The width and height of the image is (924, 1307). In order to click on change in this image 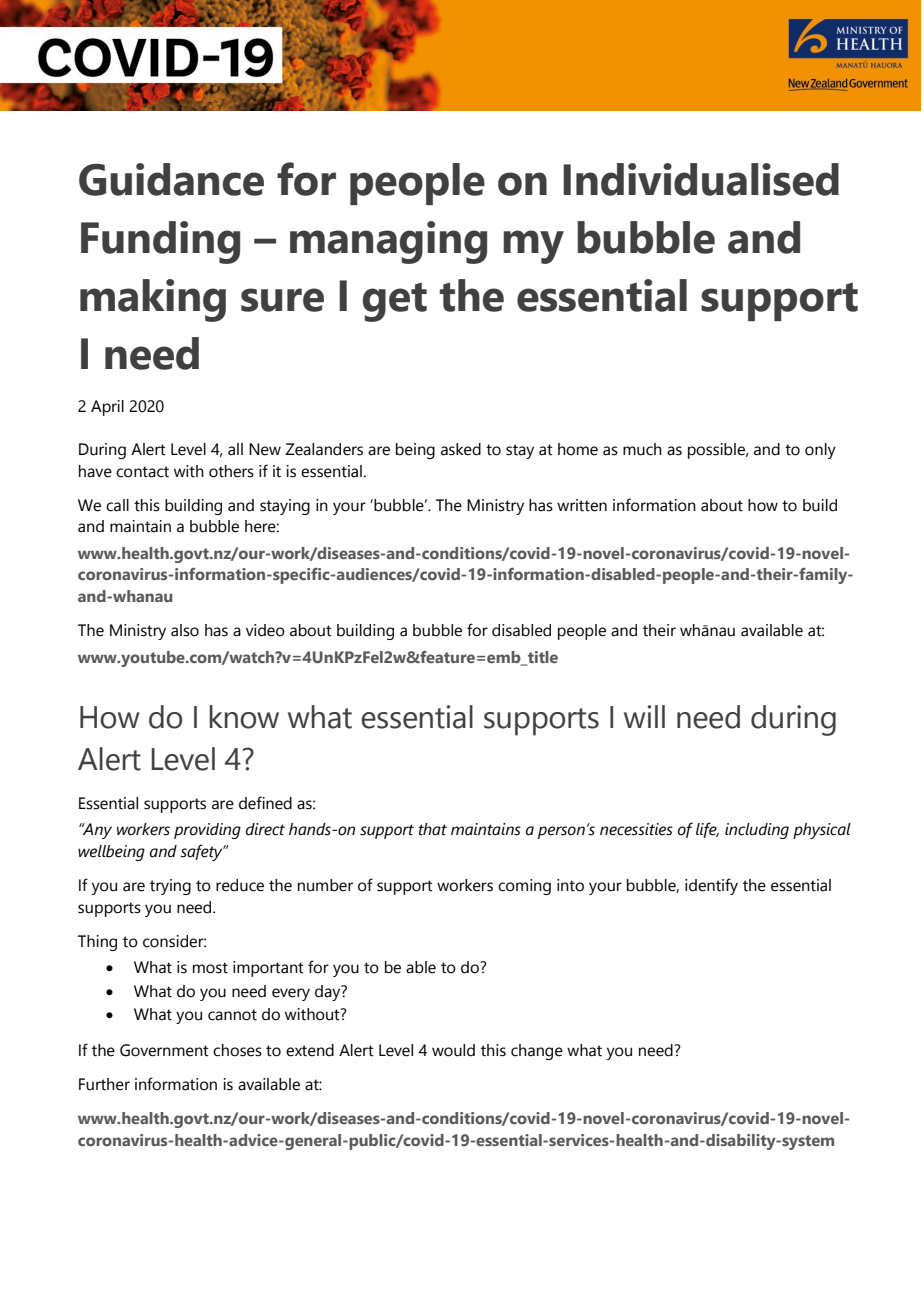, I will do `click(537, 1052)`.
